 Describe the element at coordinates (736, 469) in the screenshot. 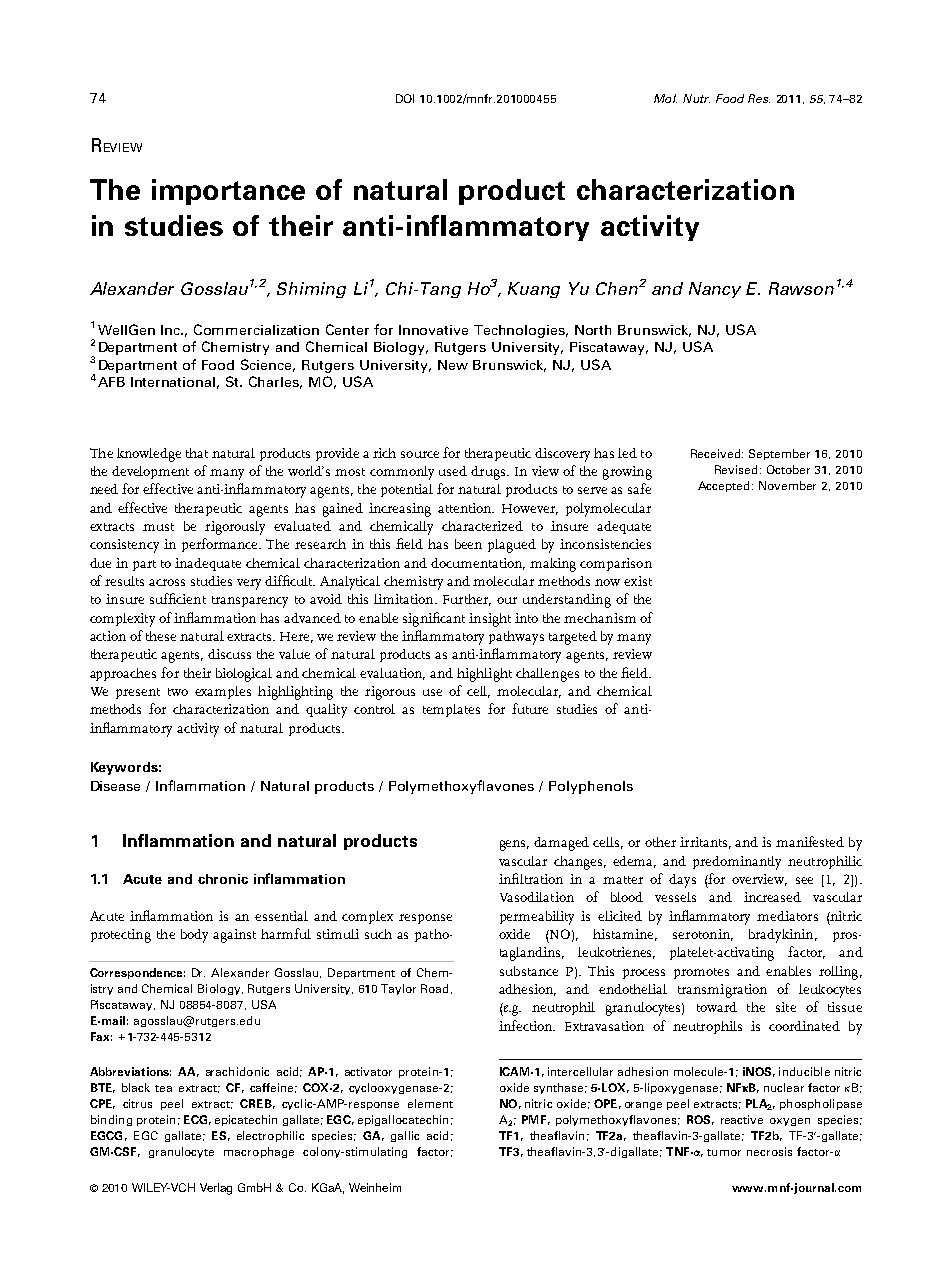

I see `Revised` at that location.
